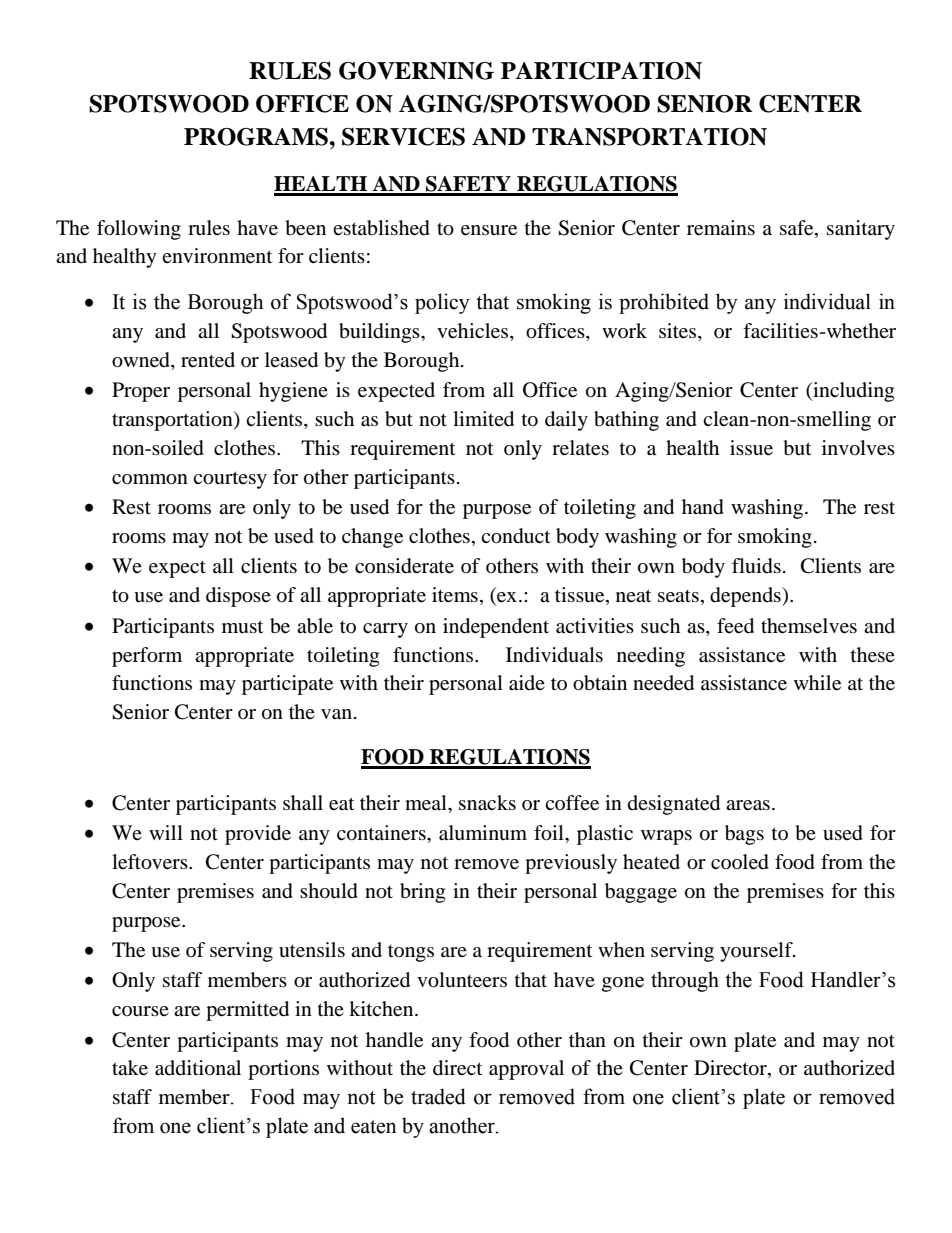 Image resolution: width=952 pixels, height=1233 pixels. I want to click on GOVERNING, so click(416, 71).
